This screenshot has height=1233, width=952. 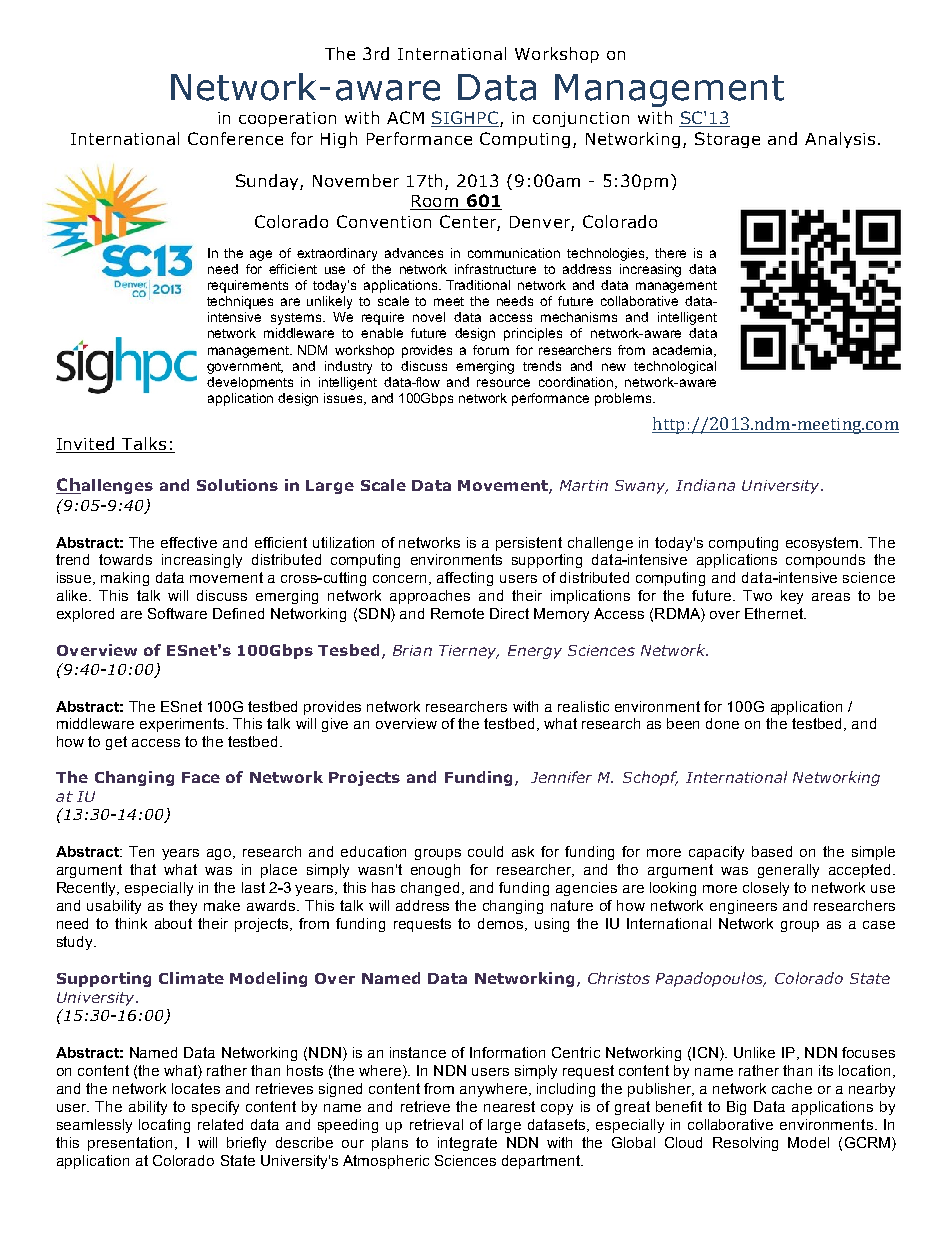 What do you see at coordinates (235, 138) in the screenshot?
I see `Conference` at bounding box center [235, 138].
